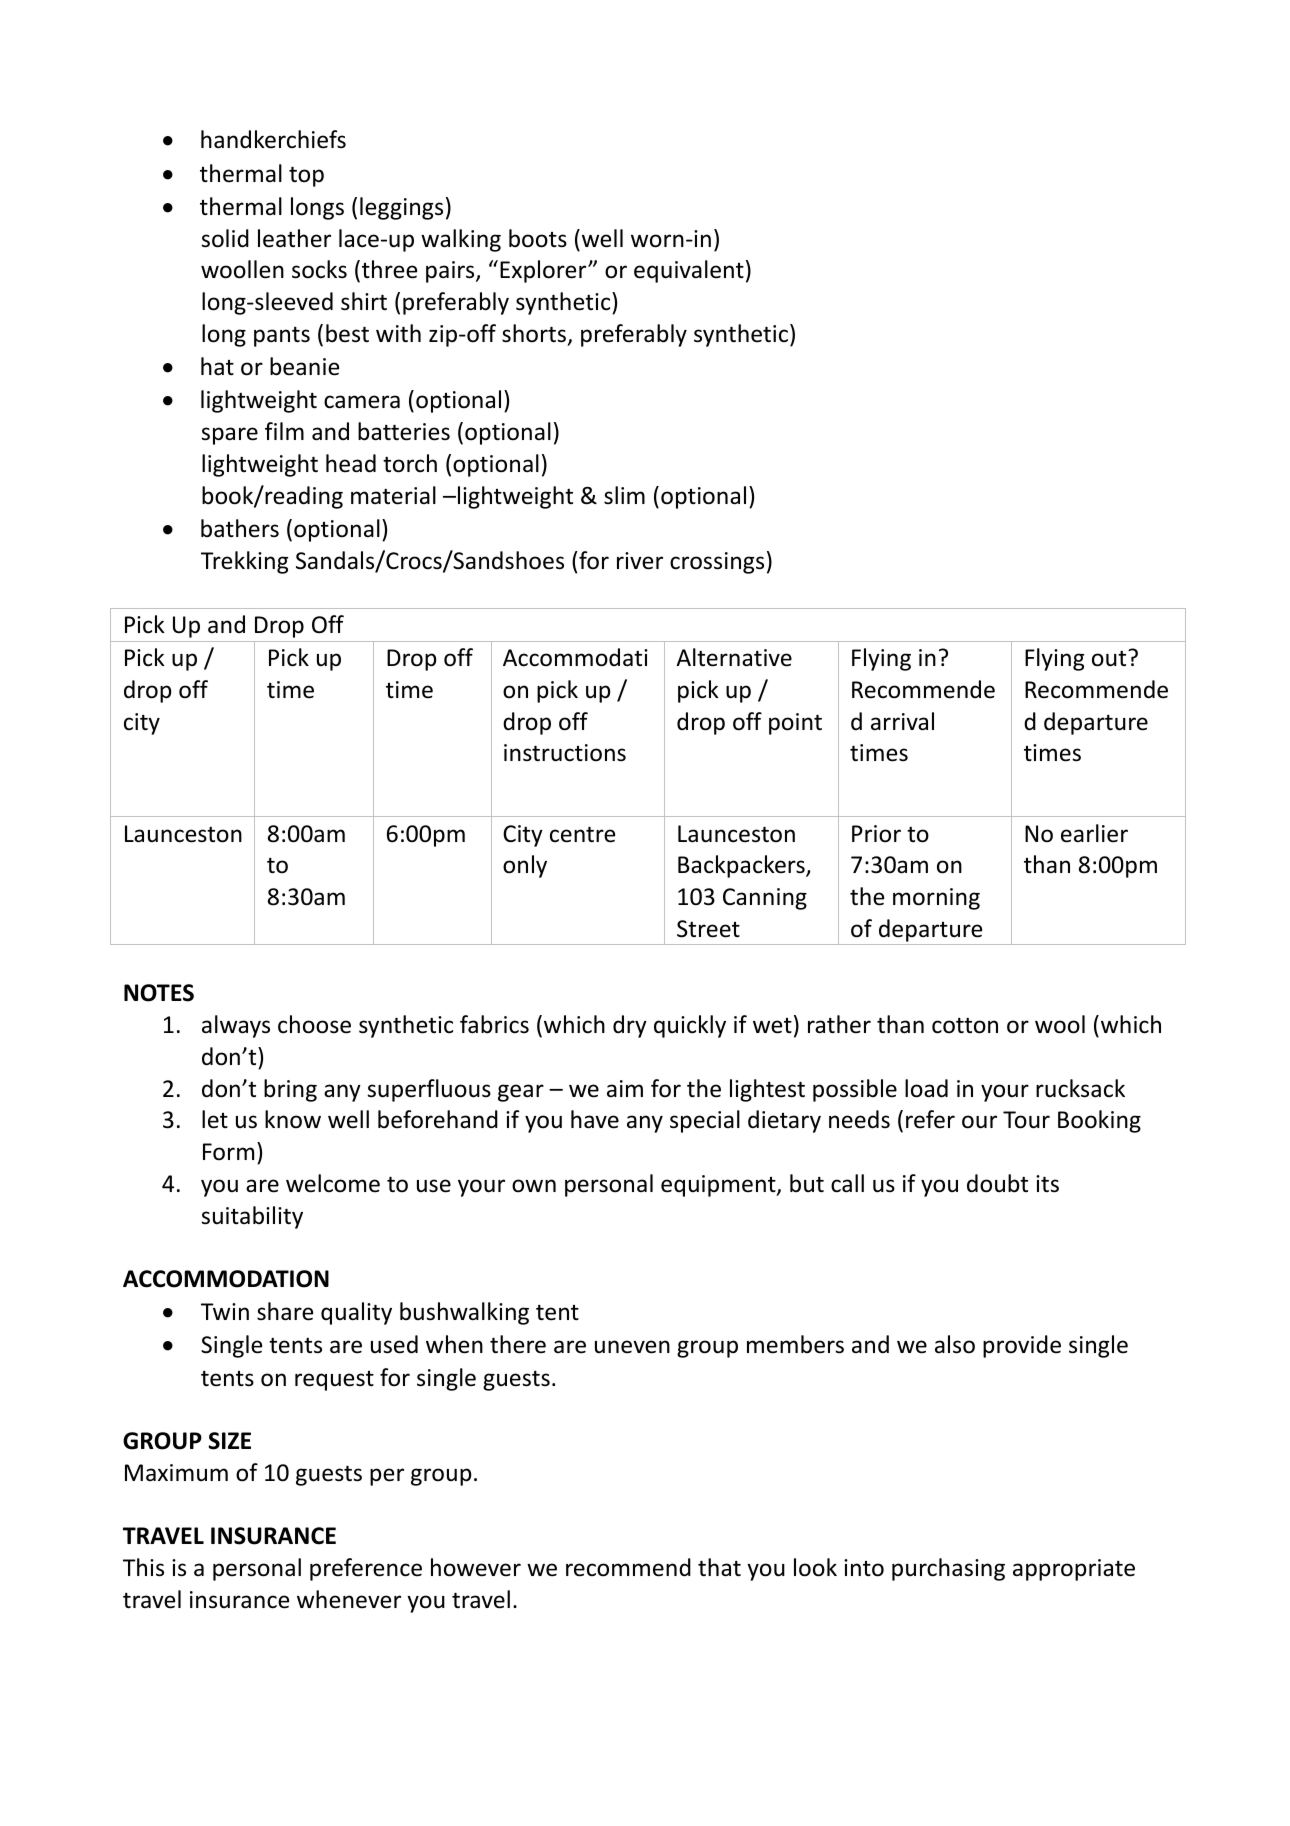 The image size is (1290, 1826). What do you see at coordinates (159, 993) in the screenshot?
I see `NOTES` at bounding box center [159, 993].
